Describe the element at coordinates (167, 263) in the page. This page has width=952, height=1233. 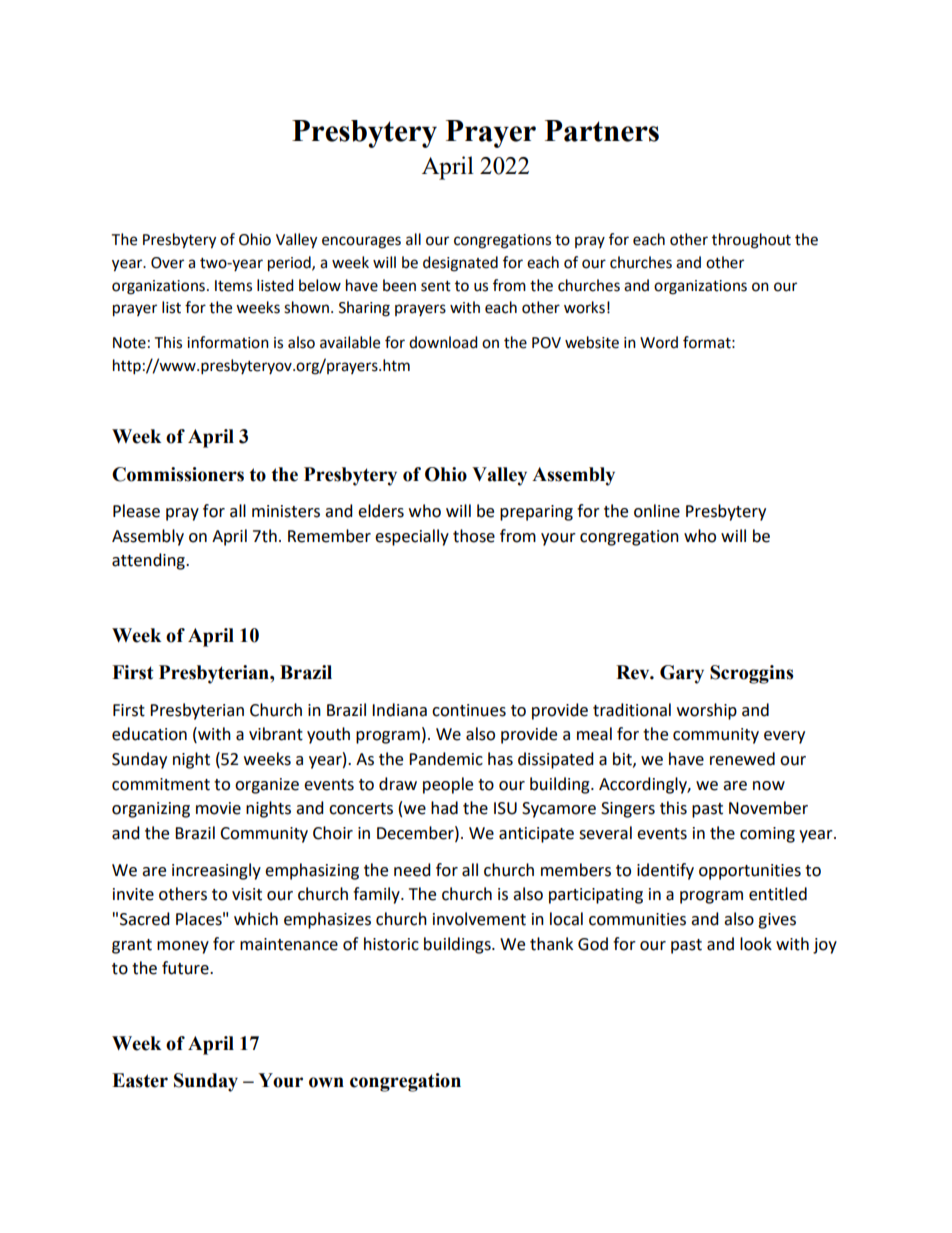
I see `Over` at that location.
